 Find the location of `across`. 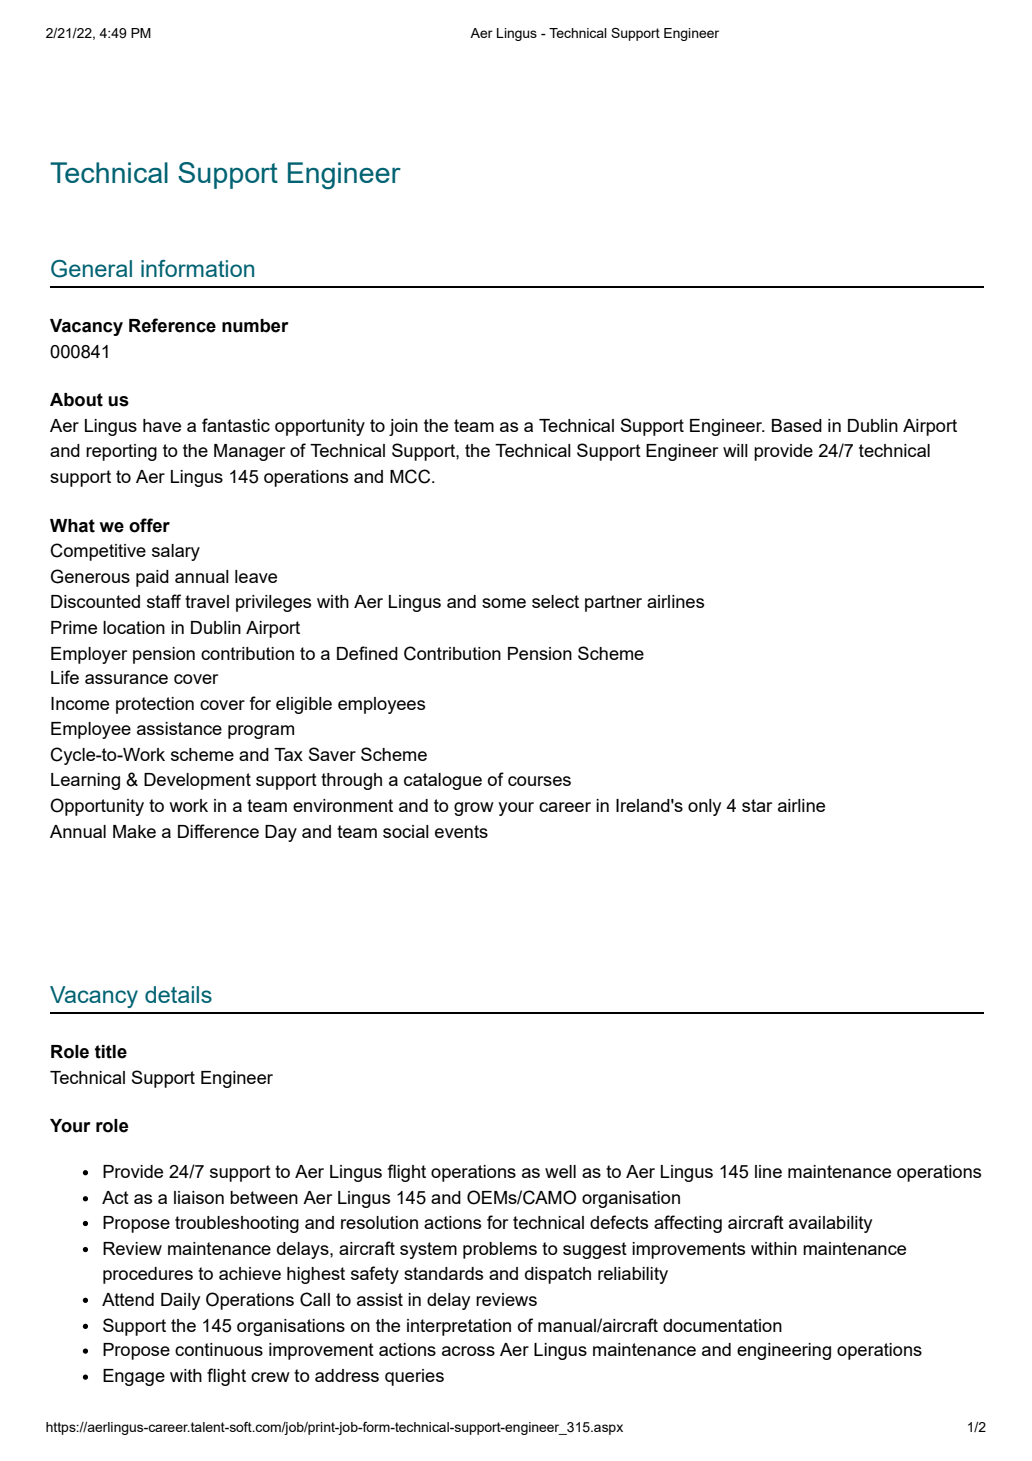

across is located at coordinates (468, 1351).
